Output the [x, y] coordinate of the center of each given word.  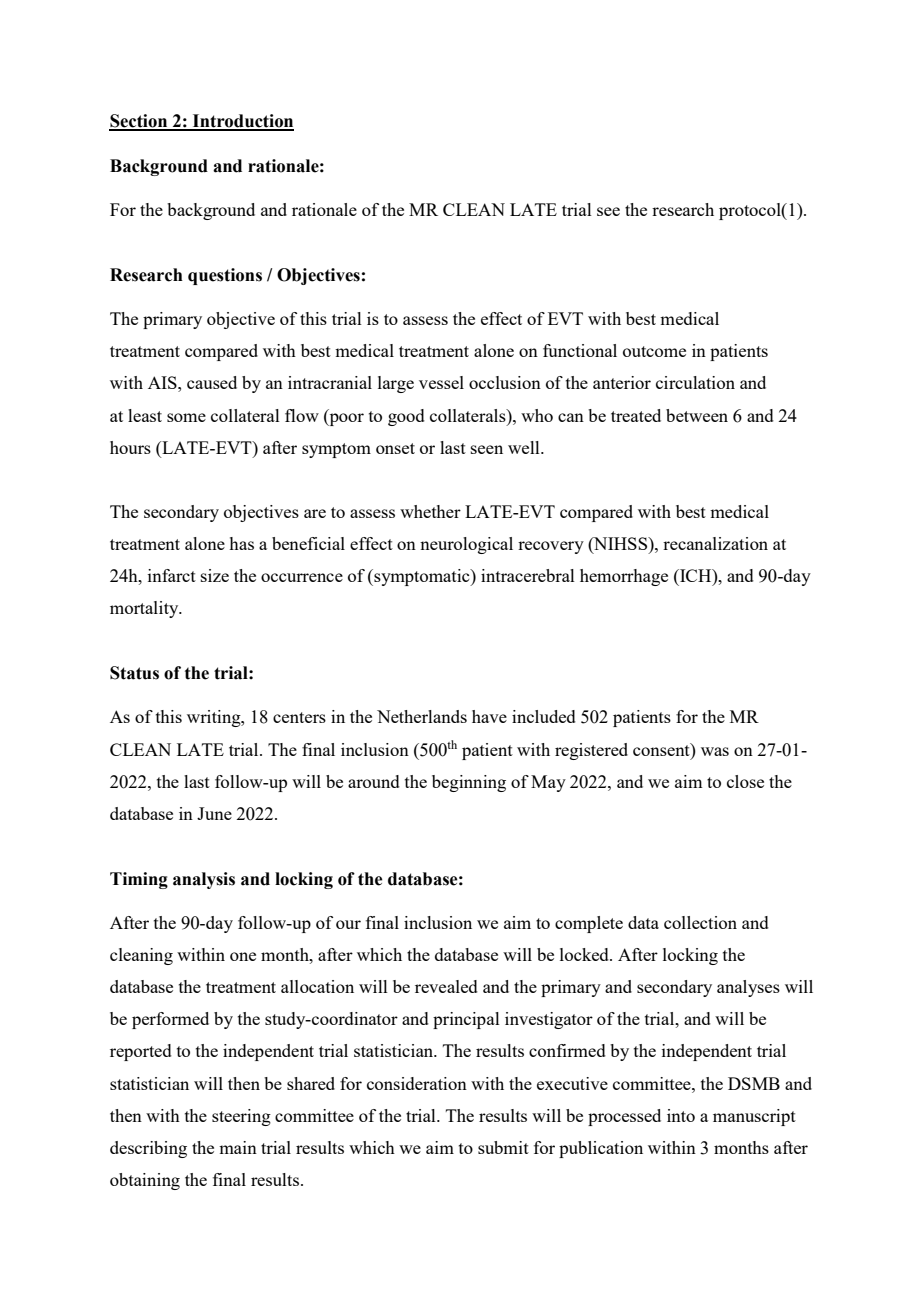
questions [225, 276]
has [241, 543]
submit [503, 1147]
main [238, 1147]
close [745, 781]
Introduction [242, 122]
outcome [654, 351]
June [214, 813]
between [697, 415]
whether [430, 511]
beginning [469, 783]
